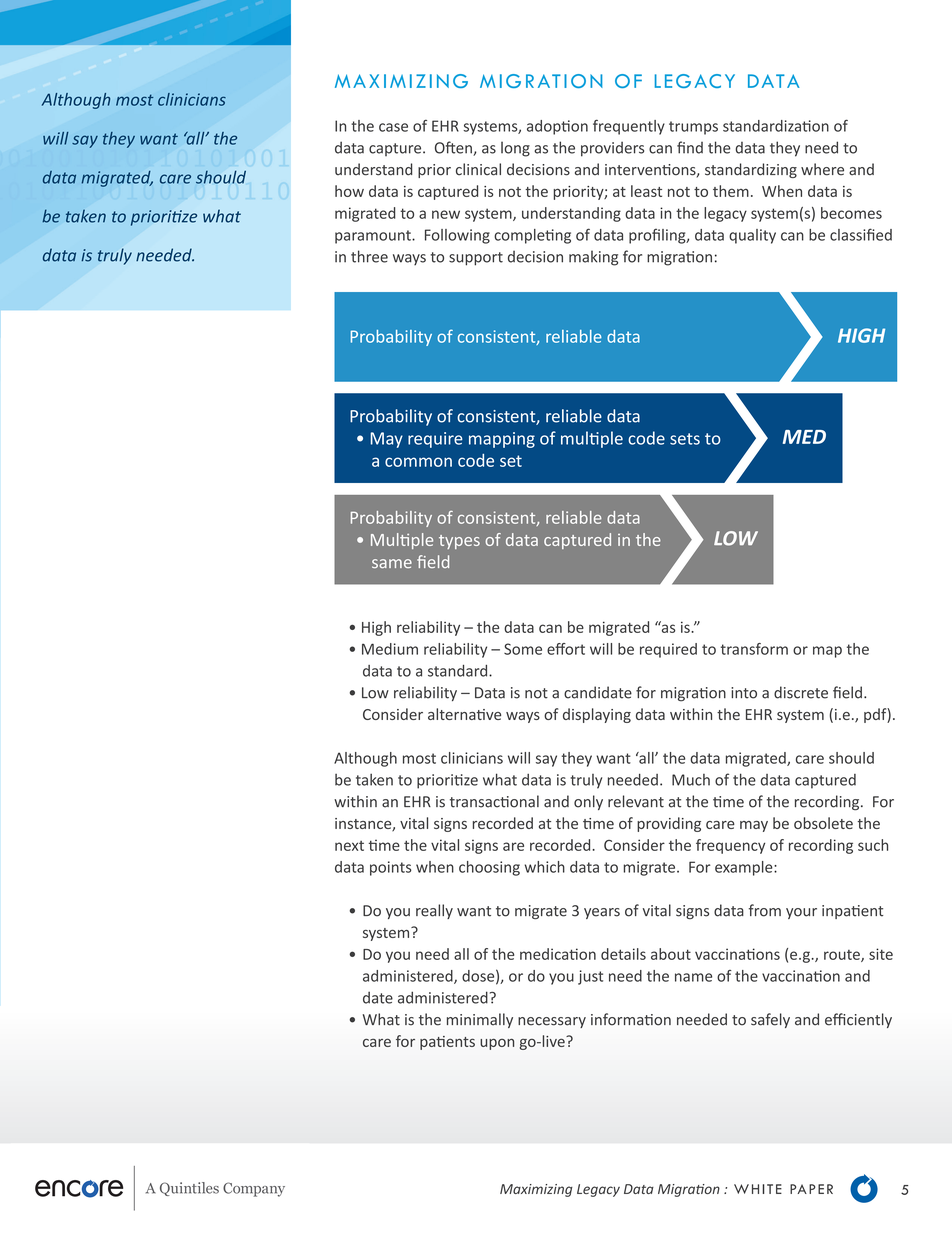  I want to click on effort, so click(566, 649).
